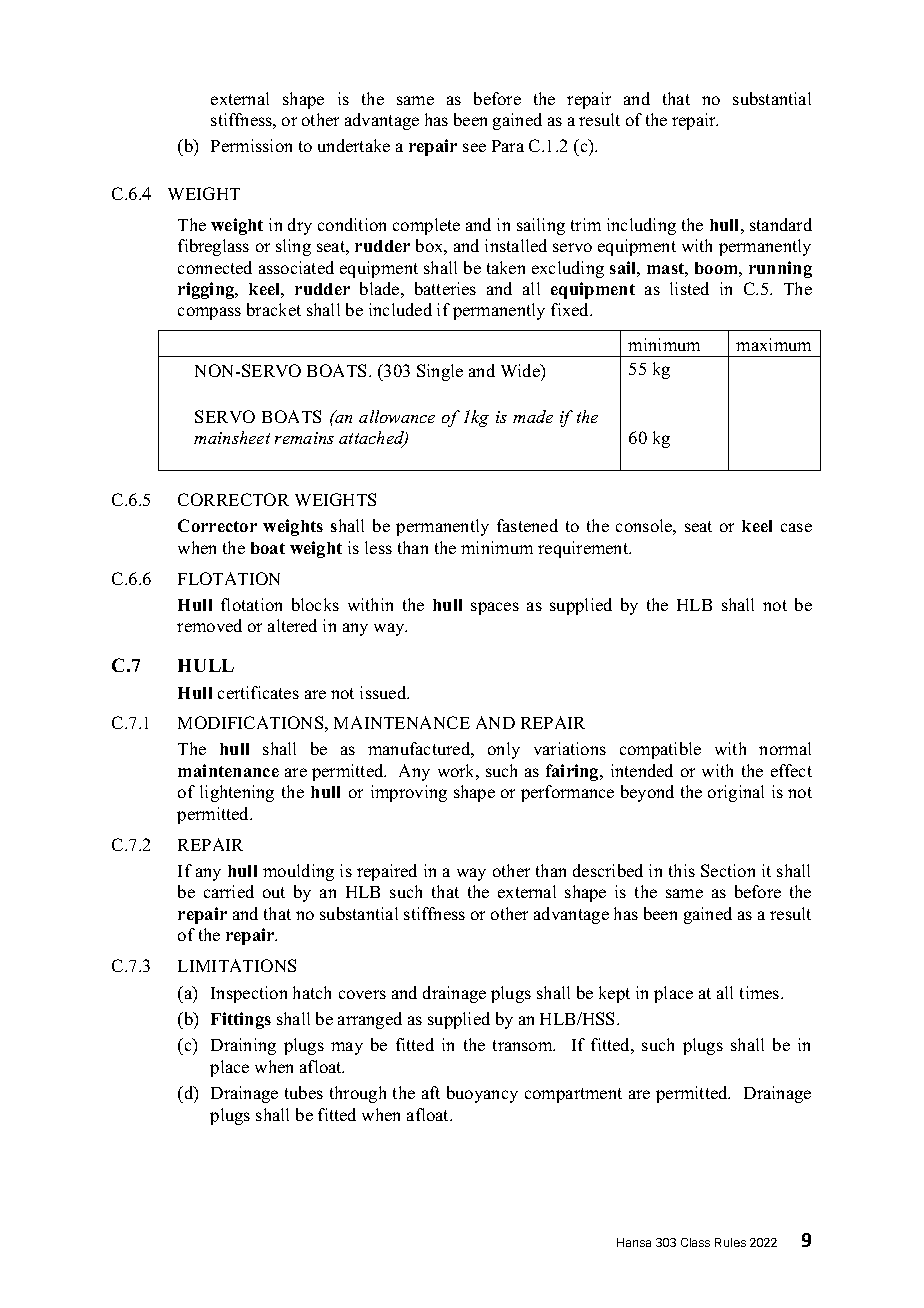 The width and height of the document is (924, 1308). What do you see at coordinates (728, 870) in the document?
I see `Section` at bounding box center [728, 870].
